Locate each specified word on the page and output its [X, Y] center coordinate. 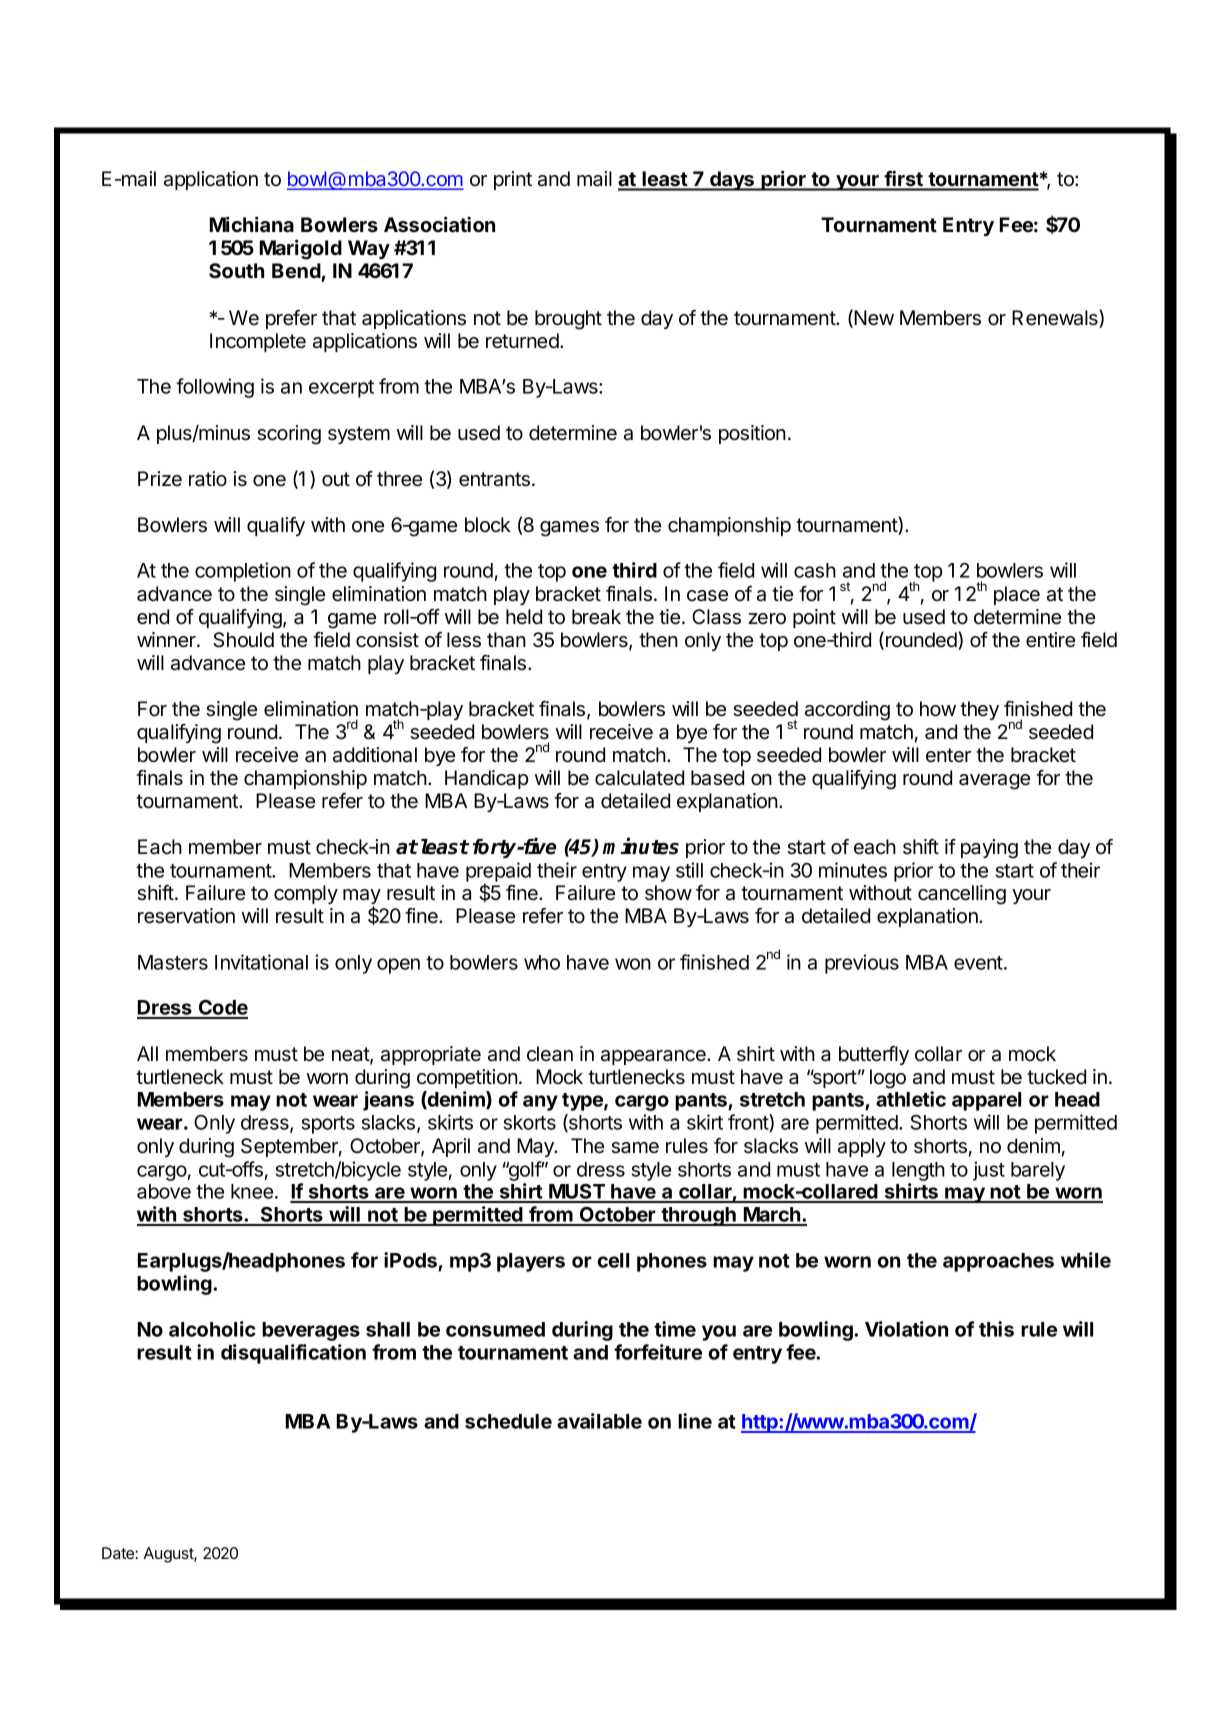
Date [119, 1553]
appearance [654, 1057]
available [599, 1421]
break [596, 617]
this [996, 1329]
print [513, 180]
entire [1050, 640]
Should [243, 640]
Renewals [1056, 319]
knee [252, 1191]
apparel [986, 1101]
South [236, 271]
